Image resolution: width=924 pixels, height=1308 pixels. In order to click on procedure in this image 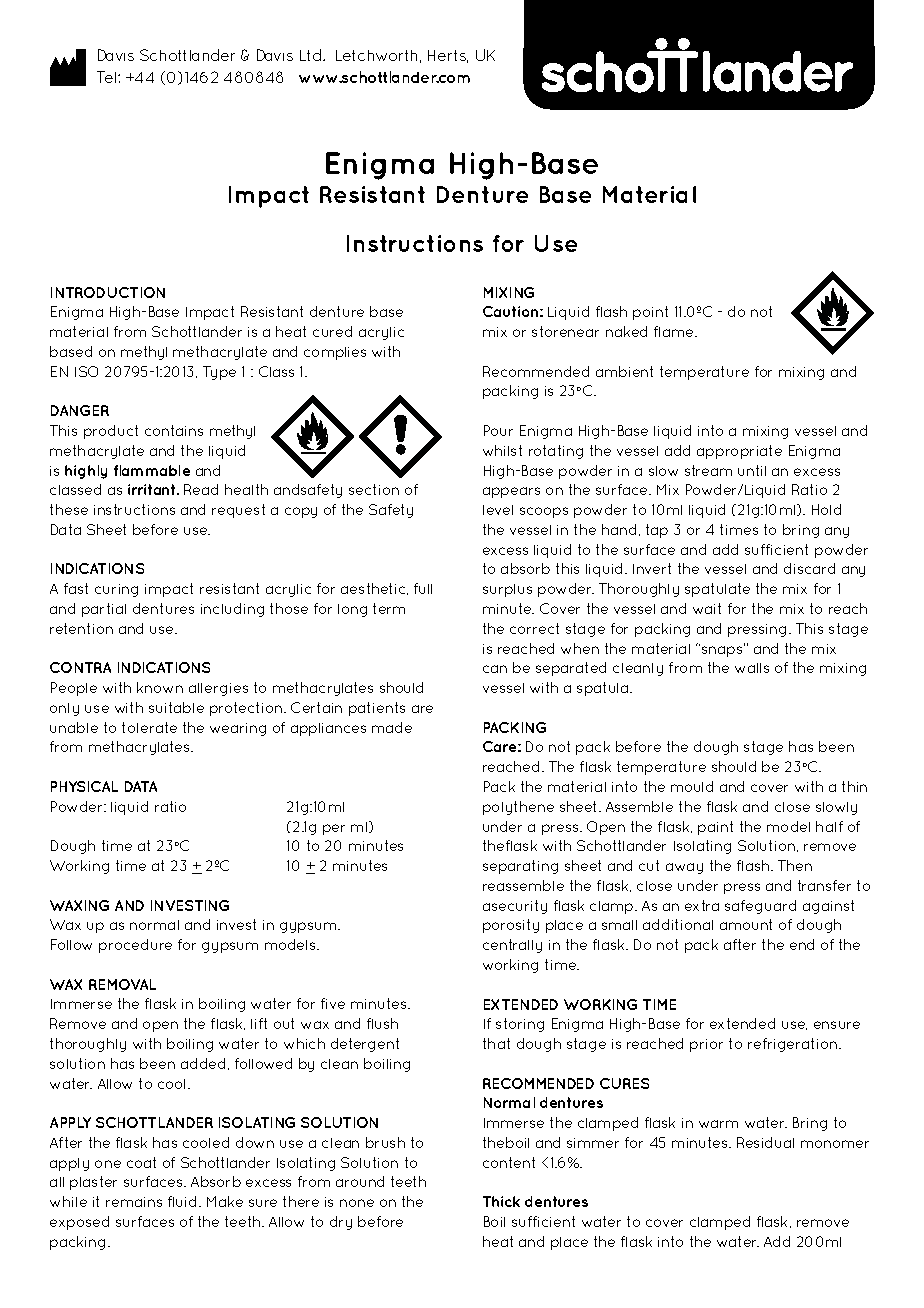, I will do `click(135, 946)`.
